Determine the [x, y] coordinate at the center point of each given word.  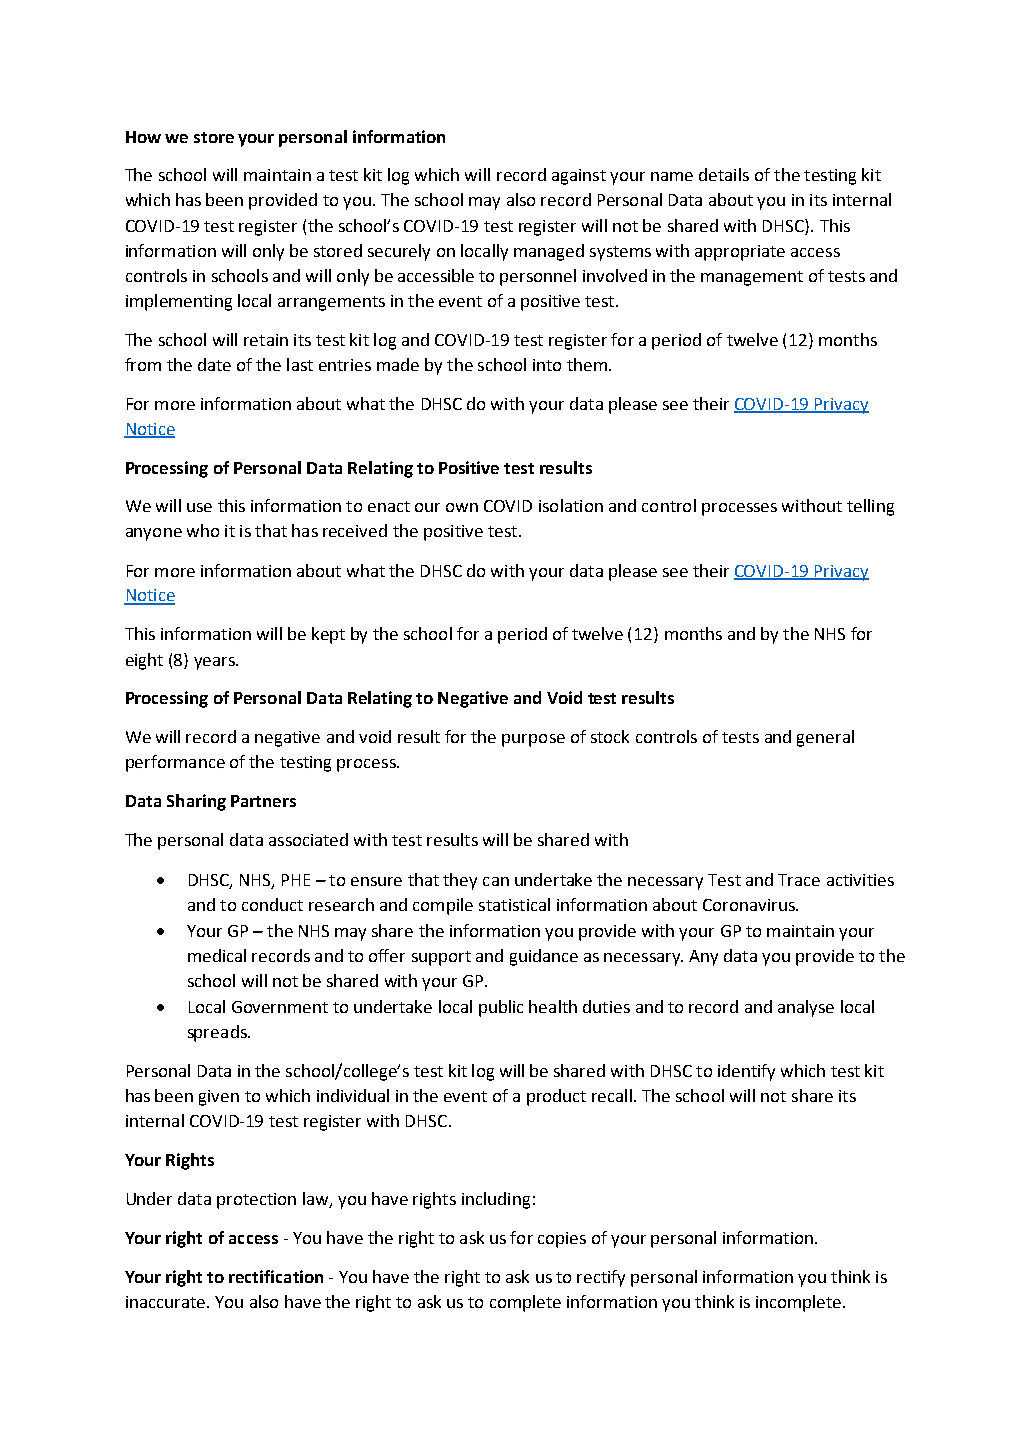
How [143, 137]
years [215, 663]
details [724, 174]
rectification [276, 1276]
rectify [601, 1278]
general [825, 738]
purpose [533, 740]
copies [562, 1240]
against [579, 177]
